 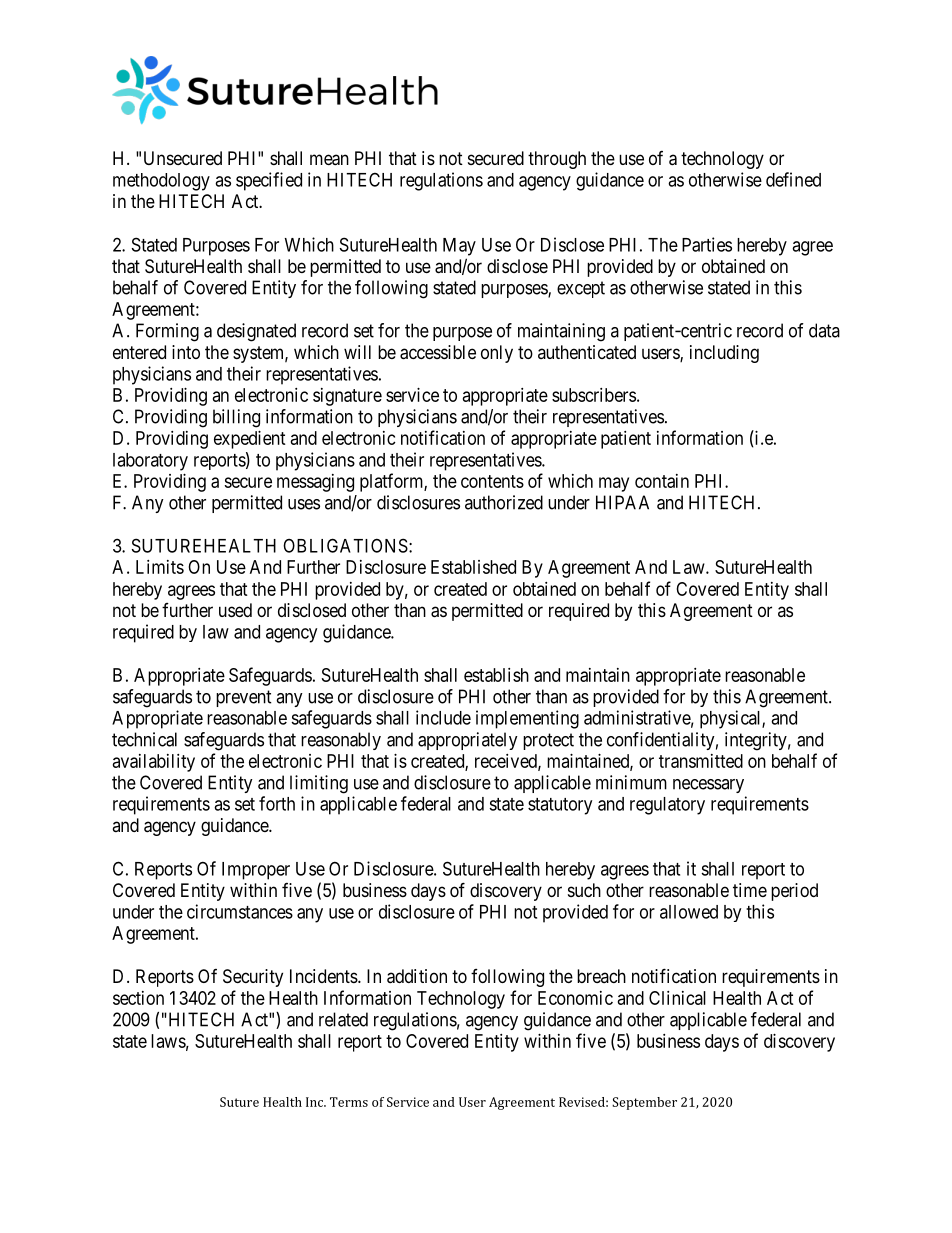 I want to click on contents, so click(x=492, y=481).
